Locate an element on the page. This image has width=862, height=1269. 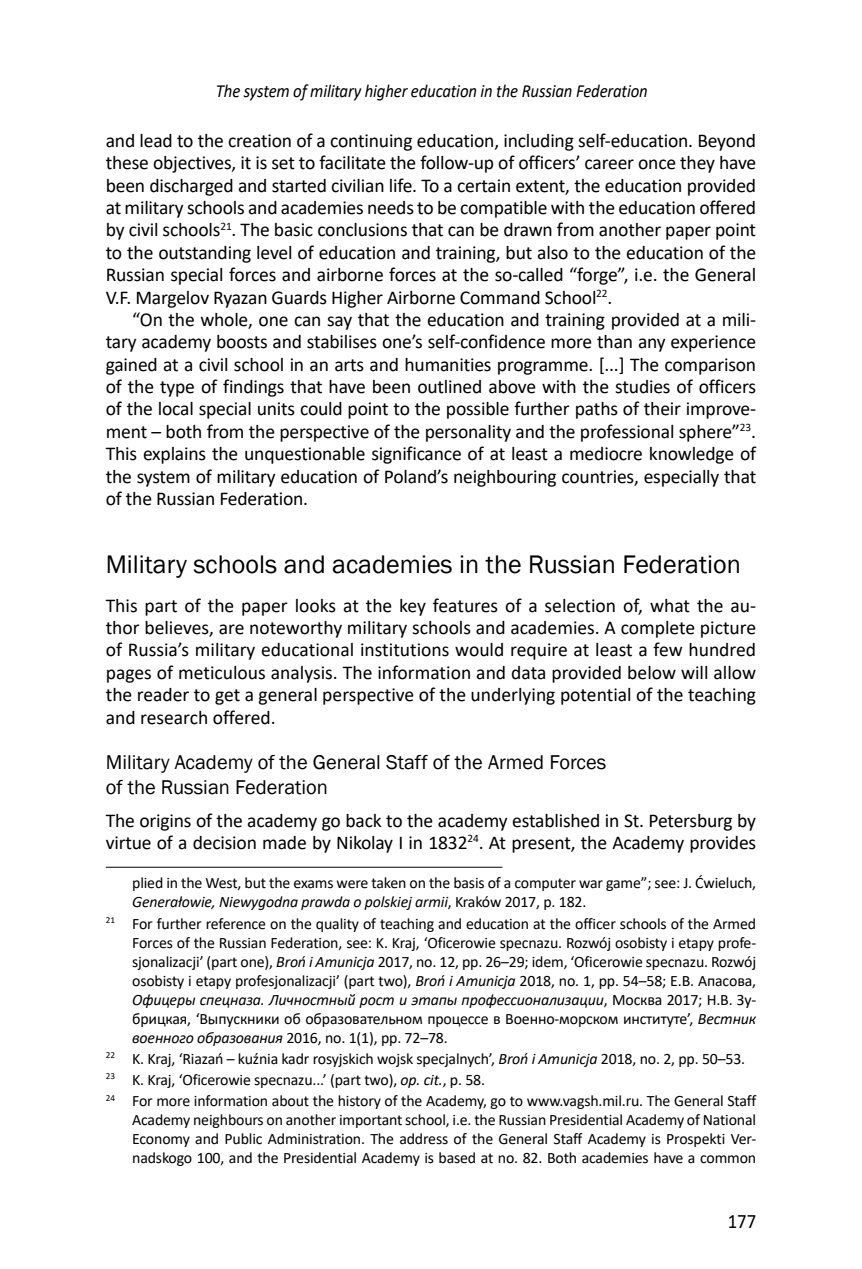
their is located at coordinates (662, 409).
